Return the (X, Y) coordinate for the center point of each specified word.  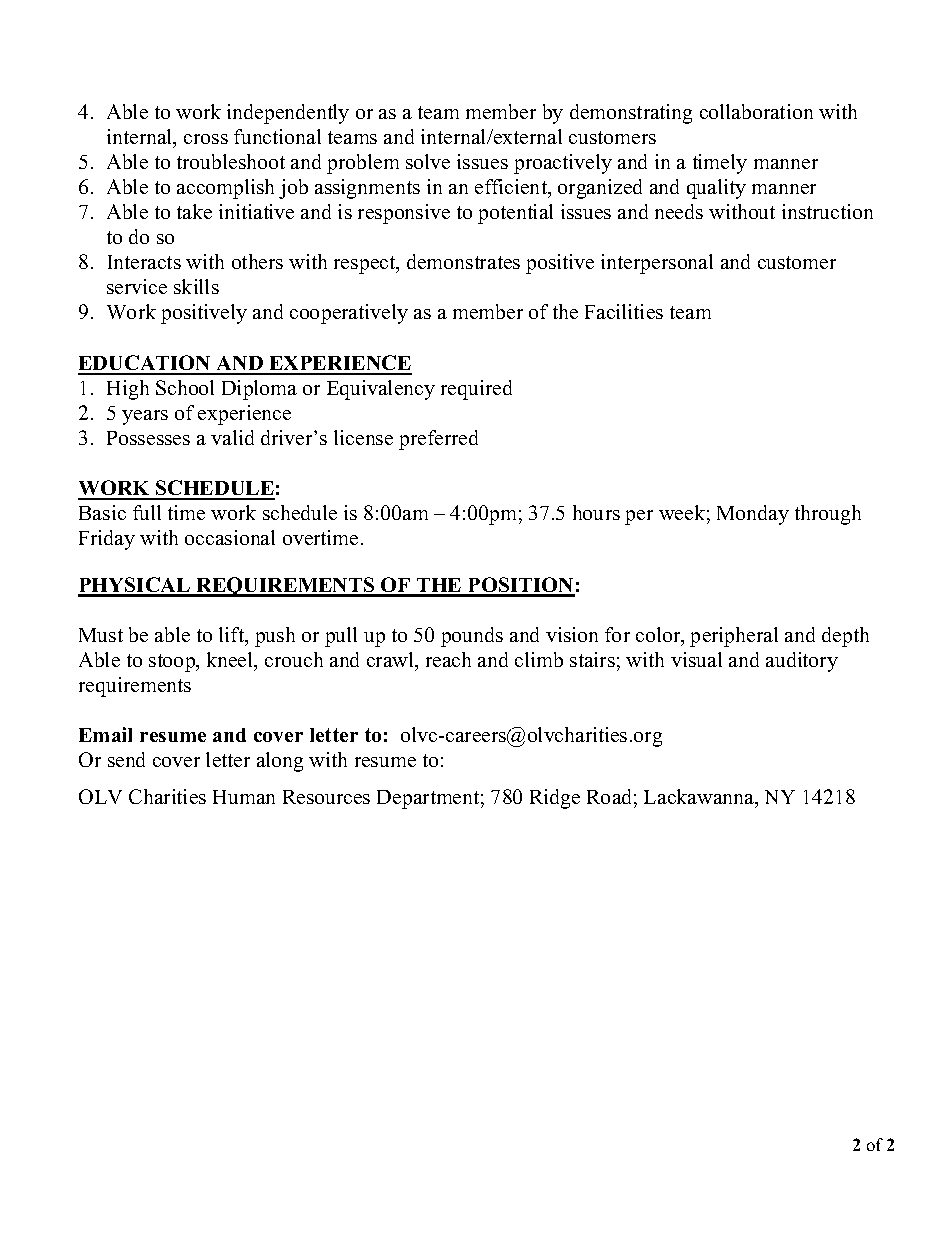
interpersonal (657, 264)
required (476, 390)
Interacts (144, 262)
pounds (472, 637)
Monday (753, 515)
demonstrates (463, 261)
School (185, 387)
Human (244, 797)
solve (428, 161)
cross (206, 139)
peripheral (734, 637)
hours (596, 512)
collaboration (756, 111)
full (147, 512)
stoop (173, 663)
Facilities (624, 311)
